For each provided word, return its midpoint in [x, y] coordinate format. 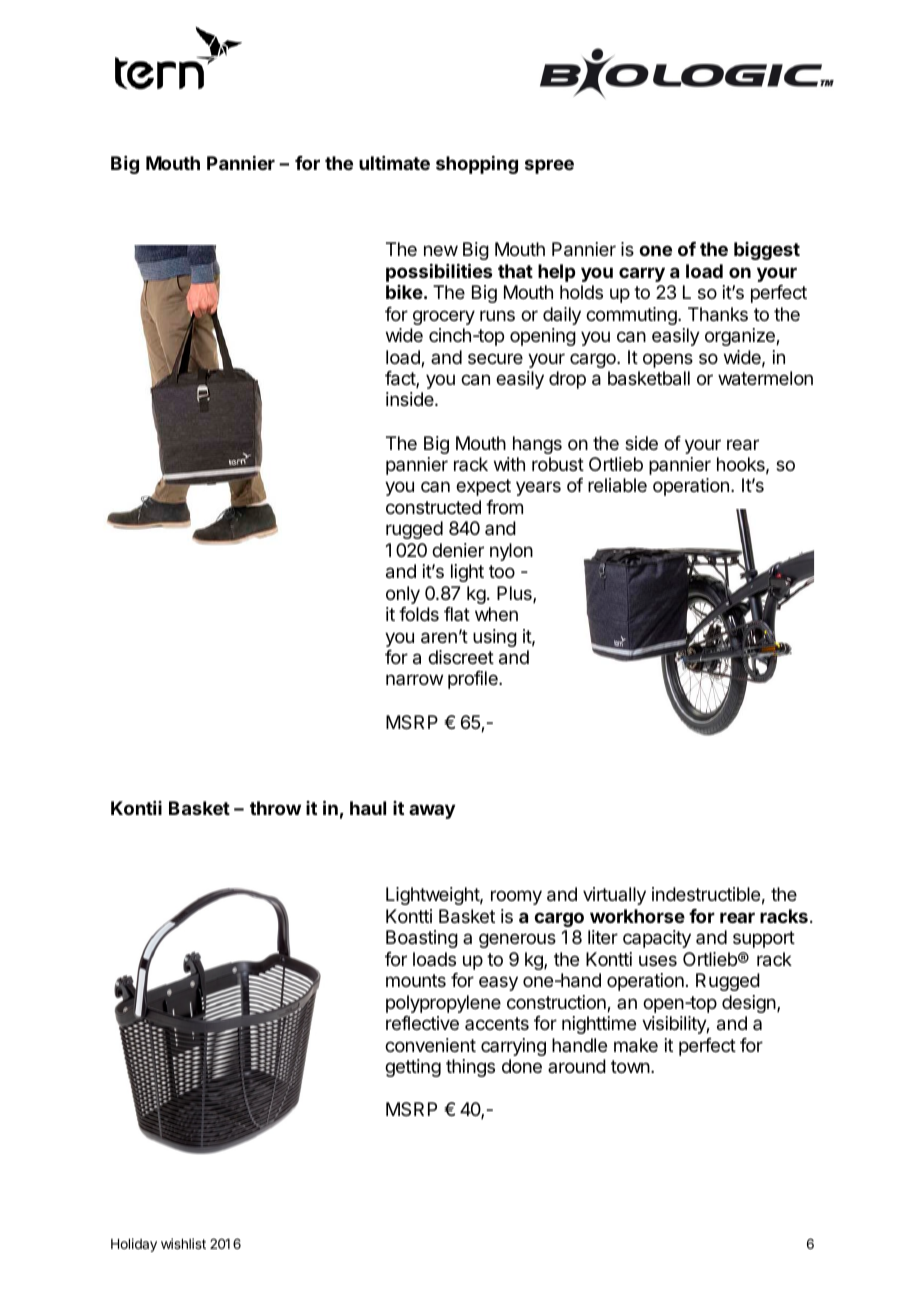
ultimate [394, 163]
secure [495, 358]
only [403, 595]
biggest [767, 251]
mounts [416, 980]
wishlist [183, 1243]
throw [275, 808]
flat [457, 614]
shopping [477, 165]
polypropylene [443, 1004]
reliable [617, 485]
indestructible [706, 894]
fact [401, 379]
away [432, 811]
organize [741, 337]
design [749, 1004]
